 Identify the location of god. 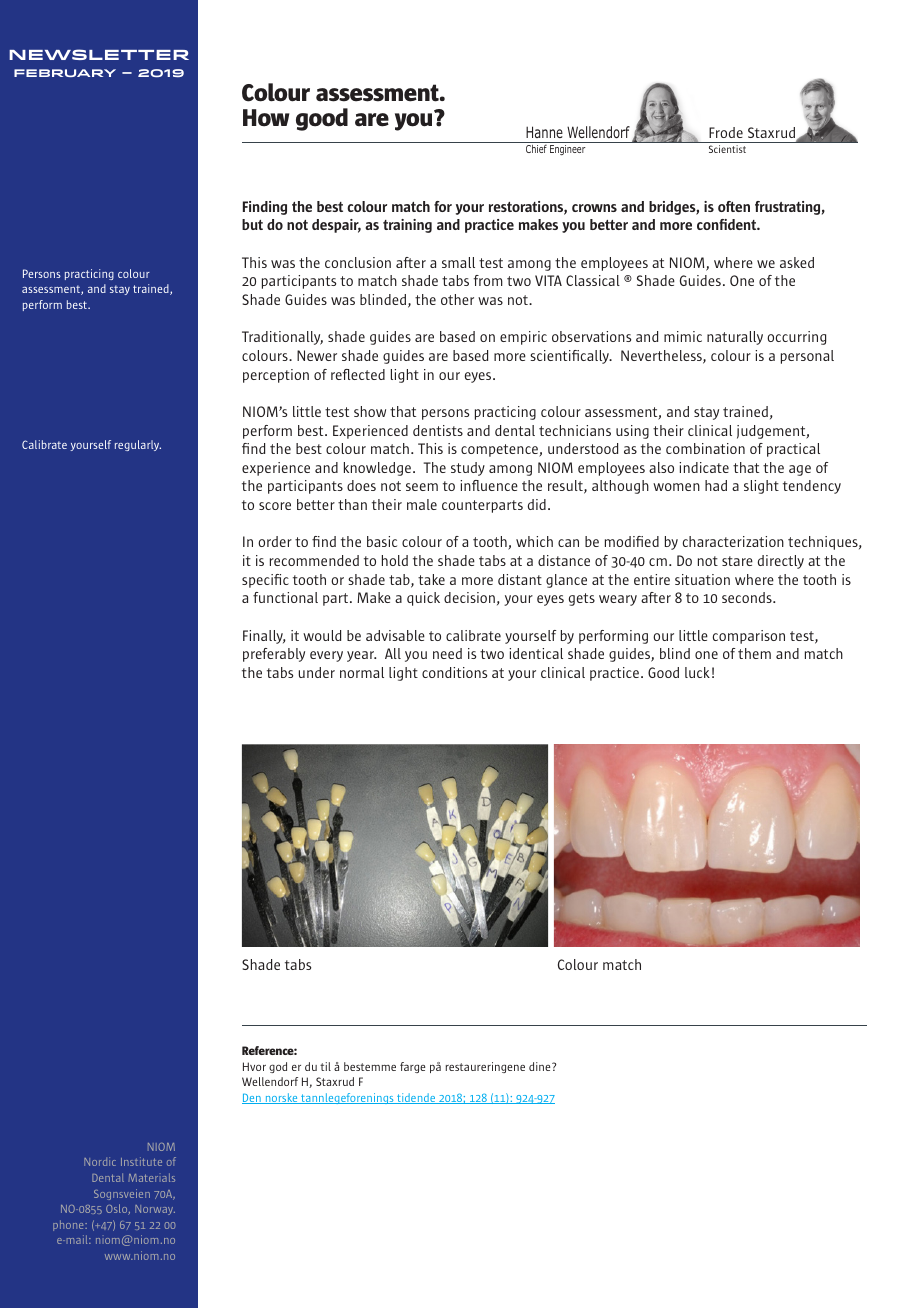
(278, 1067).
